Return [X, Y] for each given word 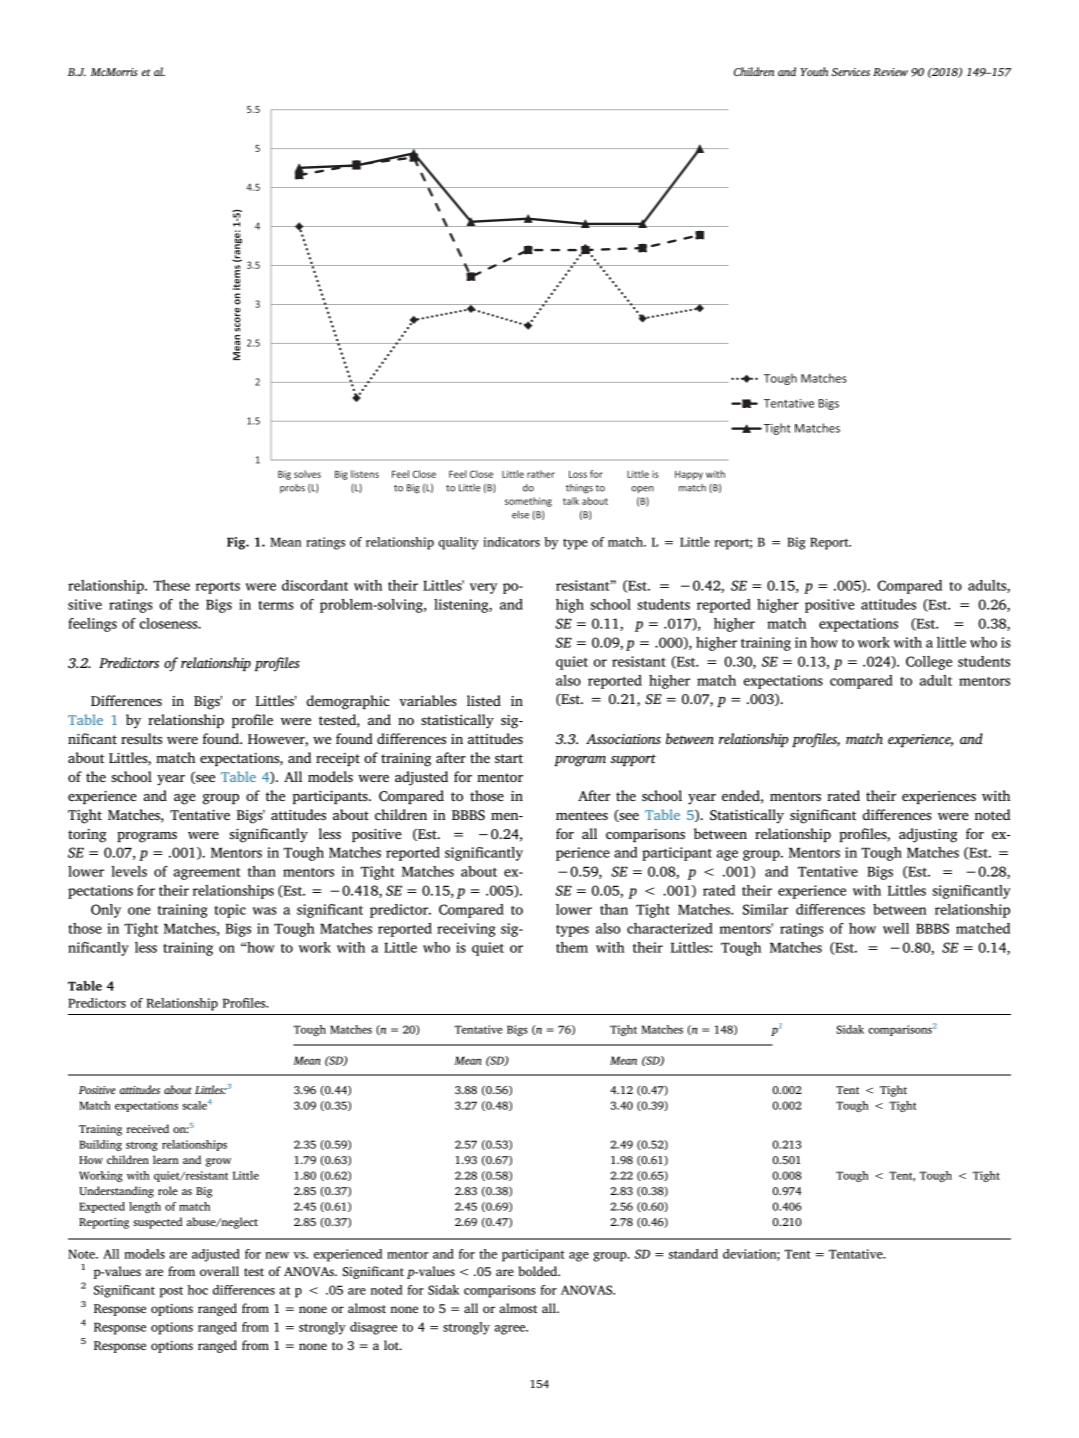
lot [392, 1345]
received [148, 1128]
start [509, 758]
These [171, 585]
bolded [539, 1271]
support [633, 760]
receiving [466, 930]
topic [230, 911]
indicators [511, 542]
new [277, 1255]
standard [693, 1254]
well [896, 928]
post [171, 1292]
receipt [338, 759]
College [929, 663]
